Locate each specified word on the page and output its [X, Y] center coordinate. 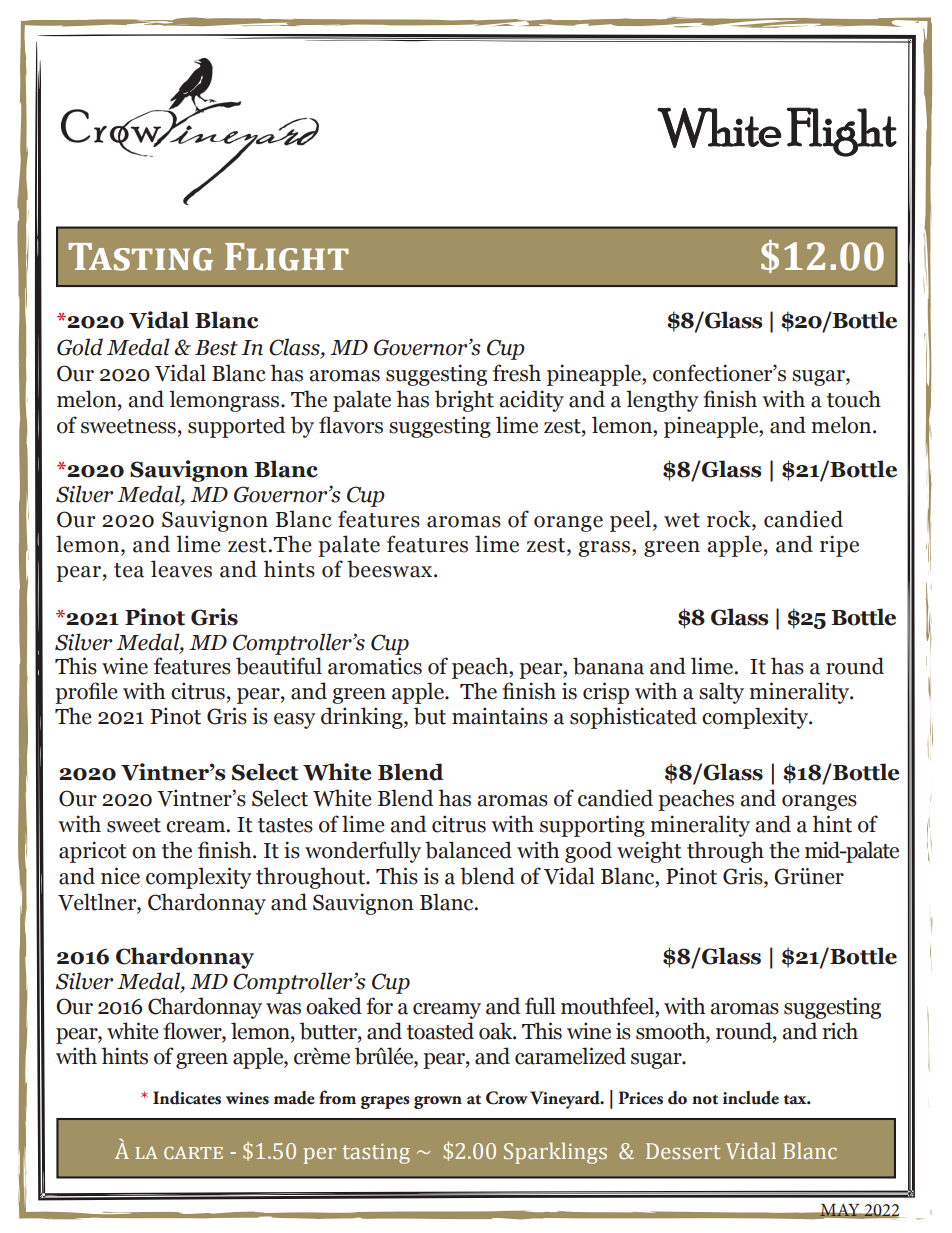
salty [721, 693]
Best [216, 348]
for [379, 1006]
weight [649, 852]
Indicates [187, 1098]
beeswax [391, 569]
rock [730, 520]
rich [840, 1031]
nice [120, 876]
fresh [517, 373]
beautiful [279, 666]
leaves [181, 569]
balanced [468, 850]
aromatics [375, 666]
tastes [285, 825]
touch [854, 399]
